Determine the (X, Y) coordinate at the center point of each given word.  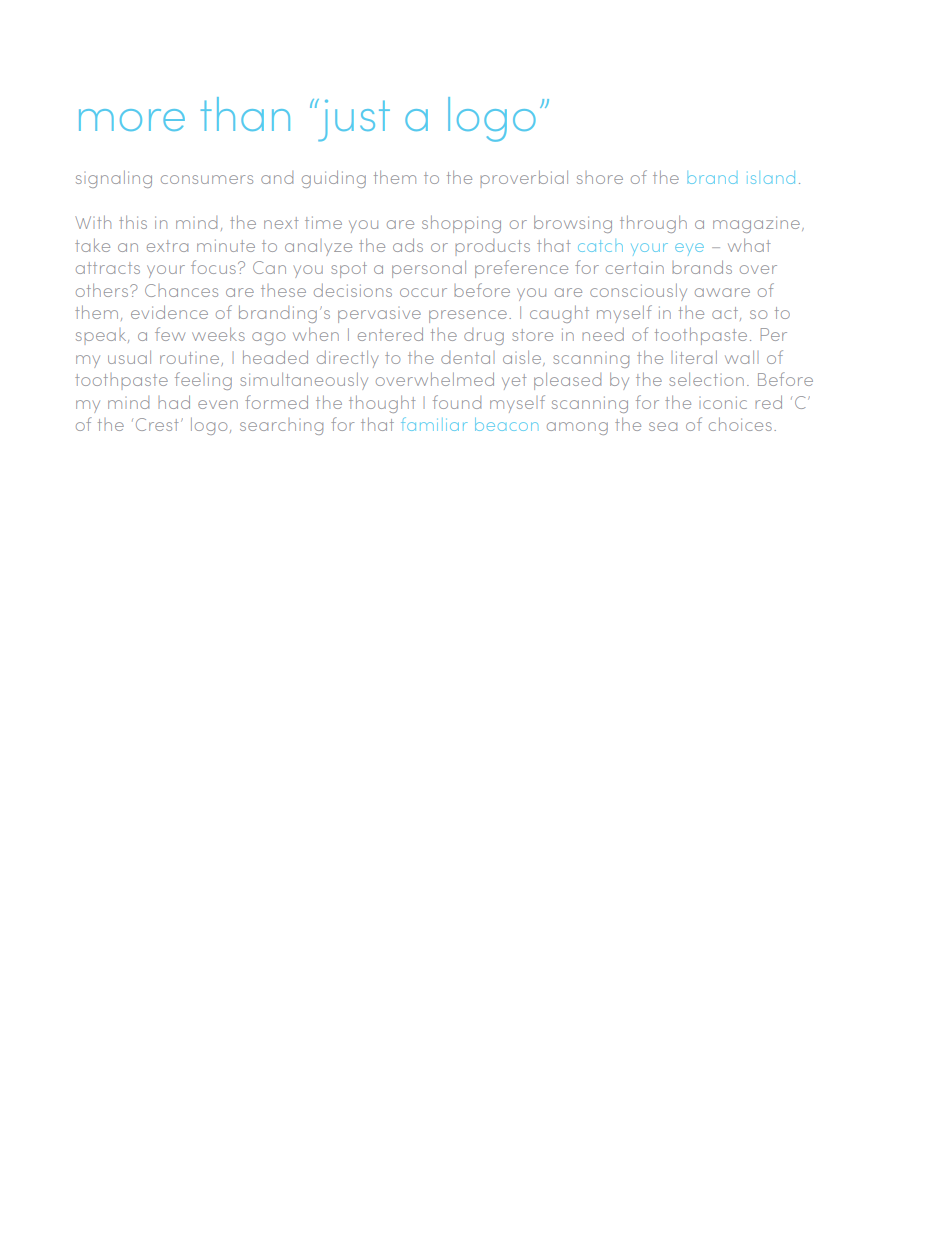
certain (635, 268)
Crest (157, 424)
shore (600, 177)
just (353, 120)
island (771, 177)
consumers (207, 179)
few (170, 334)
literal (696, 357)
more (132, 120)
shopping (461, 224)
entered (390, 334)
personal (429, 269)
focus (213, 267)
